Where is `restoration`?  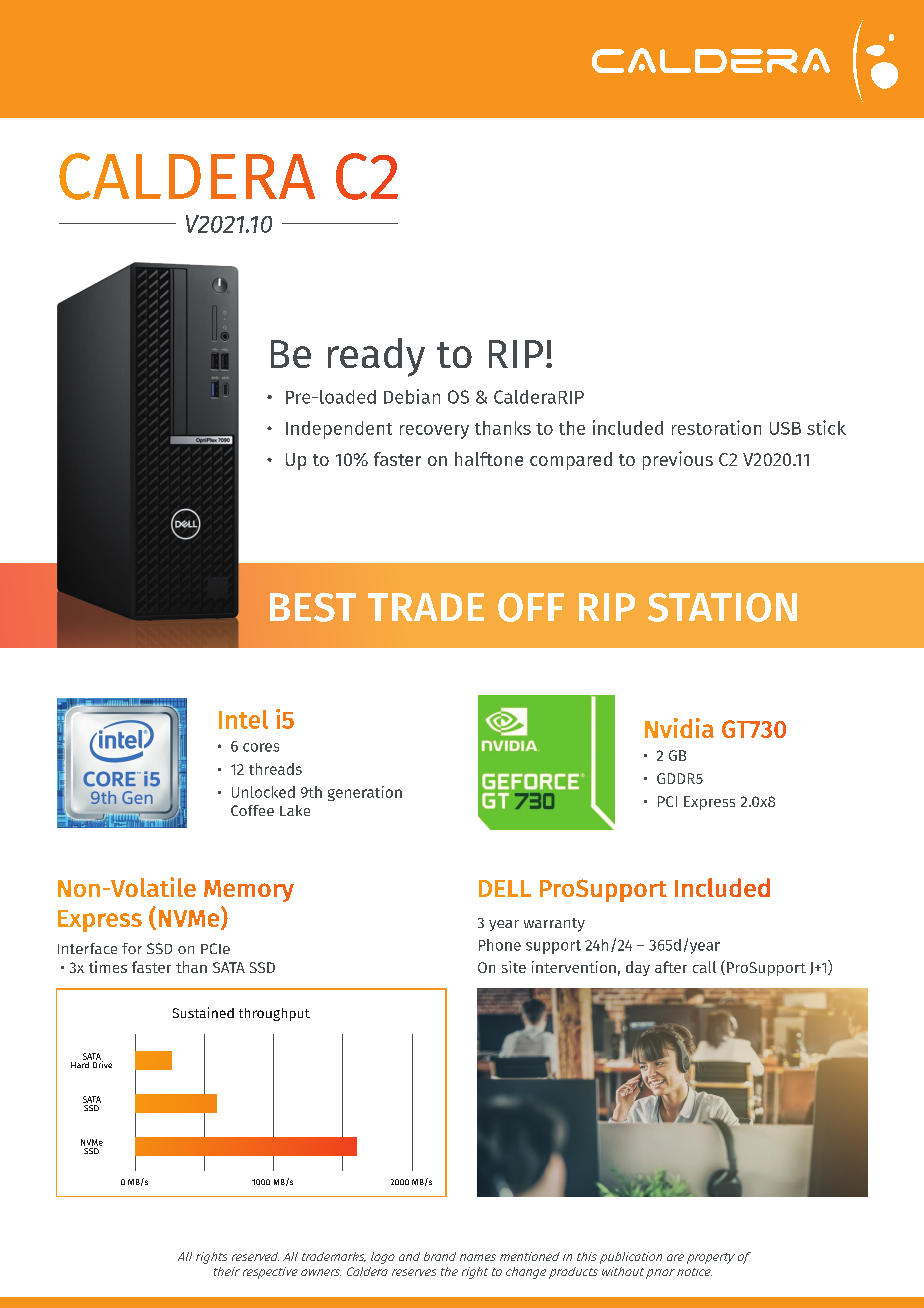
restoration is located at coordinates (716, 427).
